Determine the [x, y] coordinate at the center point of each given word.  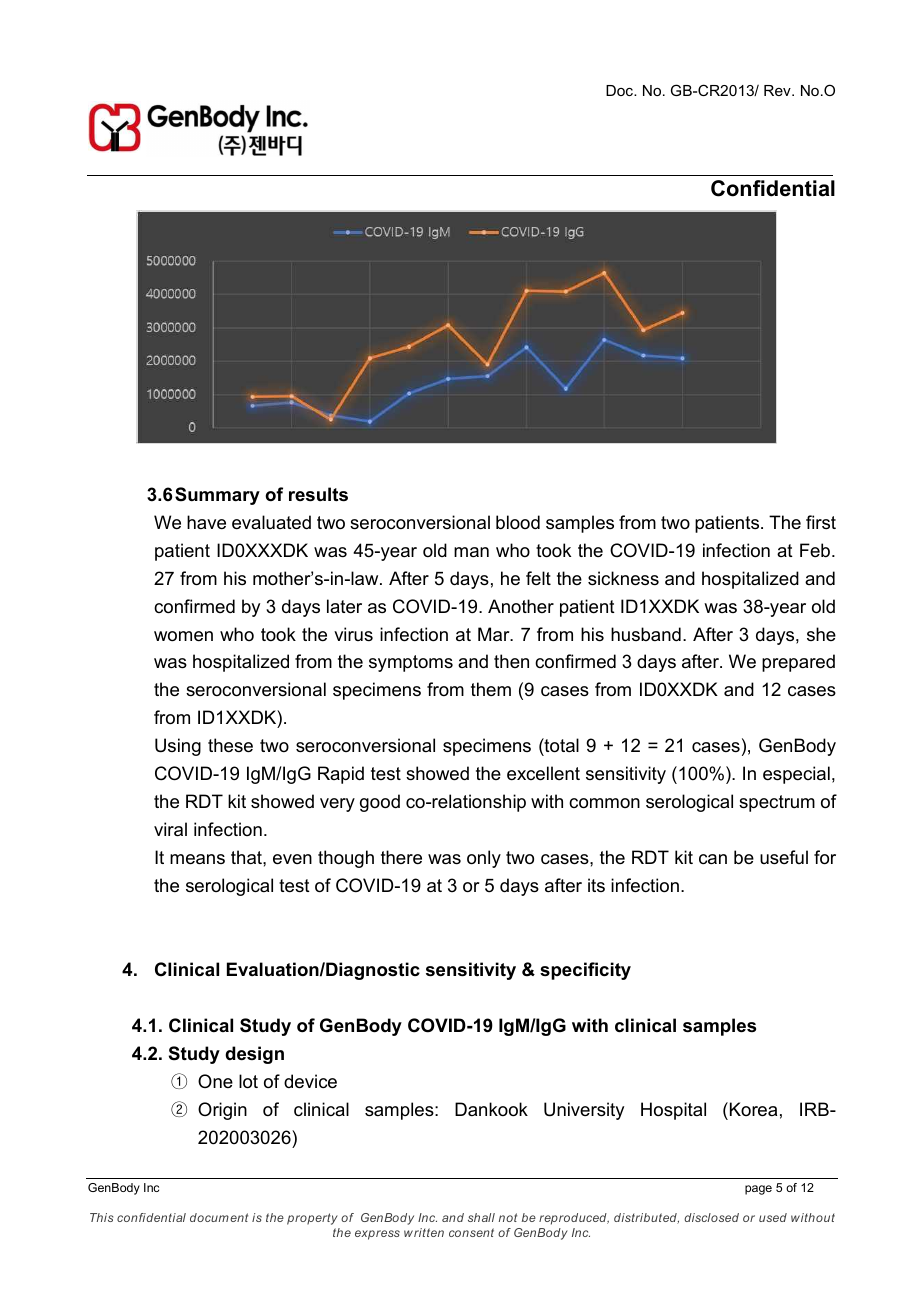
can [713, 859]
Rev [778, 90]
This [101, 1217]
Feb [816, 550]
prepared [798, 663]
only [484, 859]
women [183, 636]
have [206, 522]
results [318, 494]
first [821, 522]
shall [481, 1217]
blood [518, 522]
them [491, 689]
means [197, 859]
